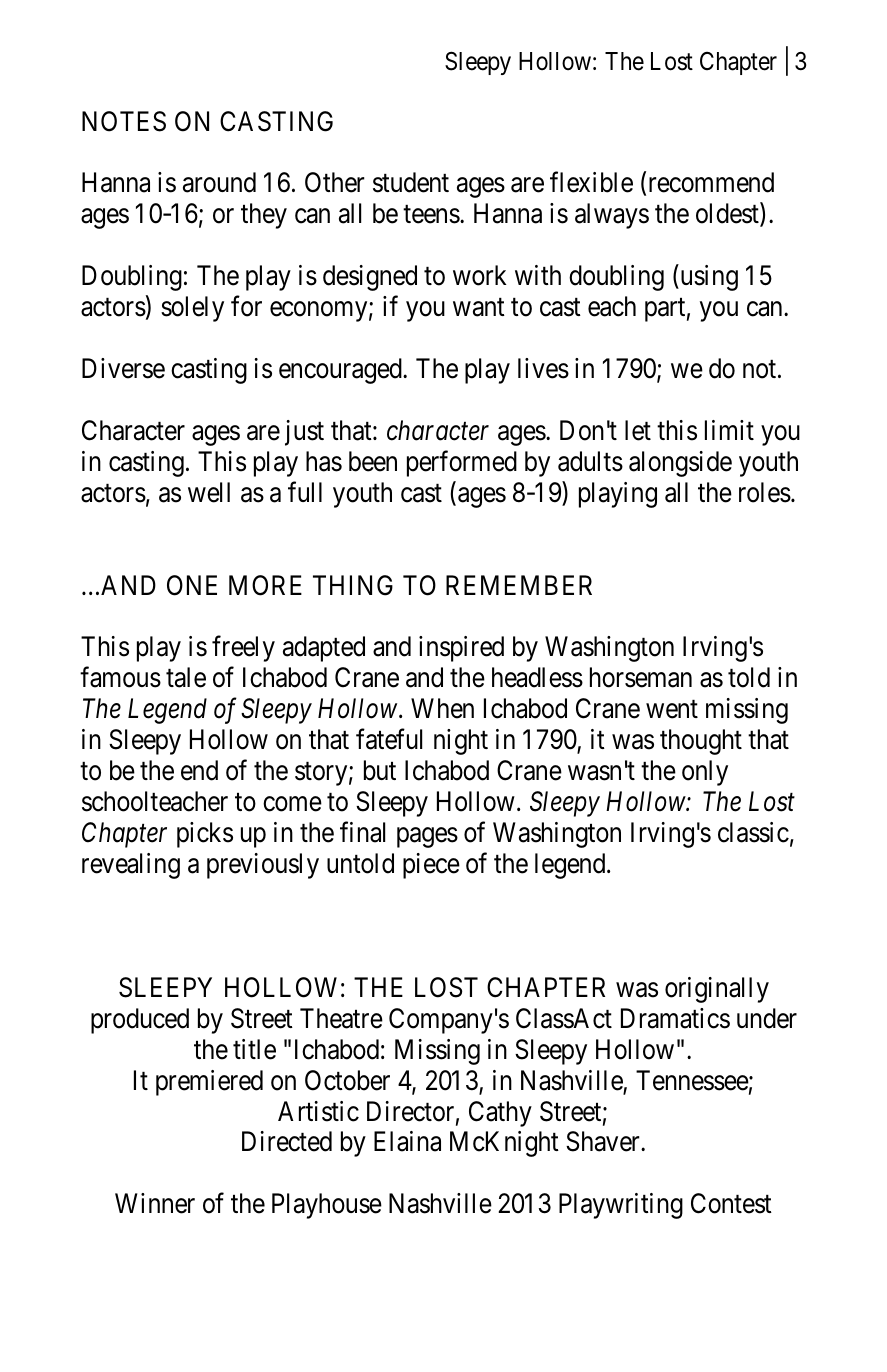 The image size is (887, 1372). What do you see at coordinates (729, 430) in the screenshot?
I see `limit` at bounding box center [729, 430].
